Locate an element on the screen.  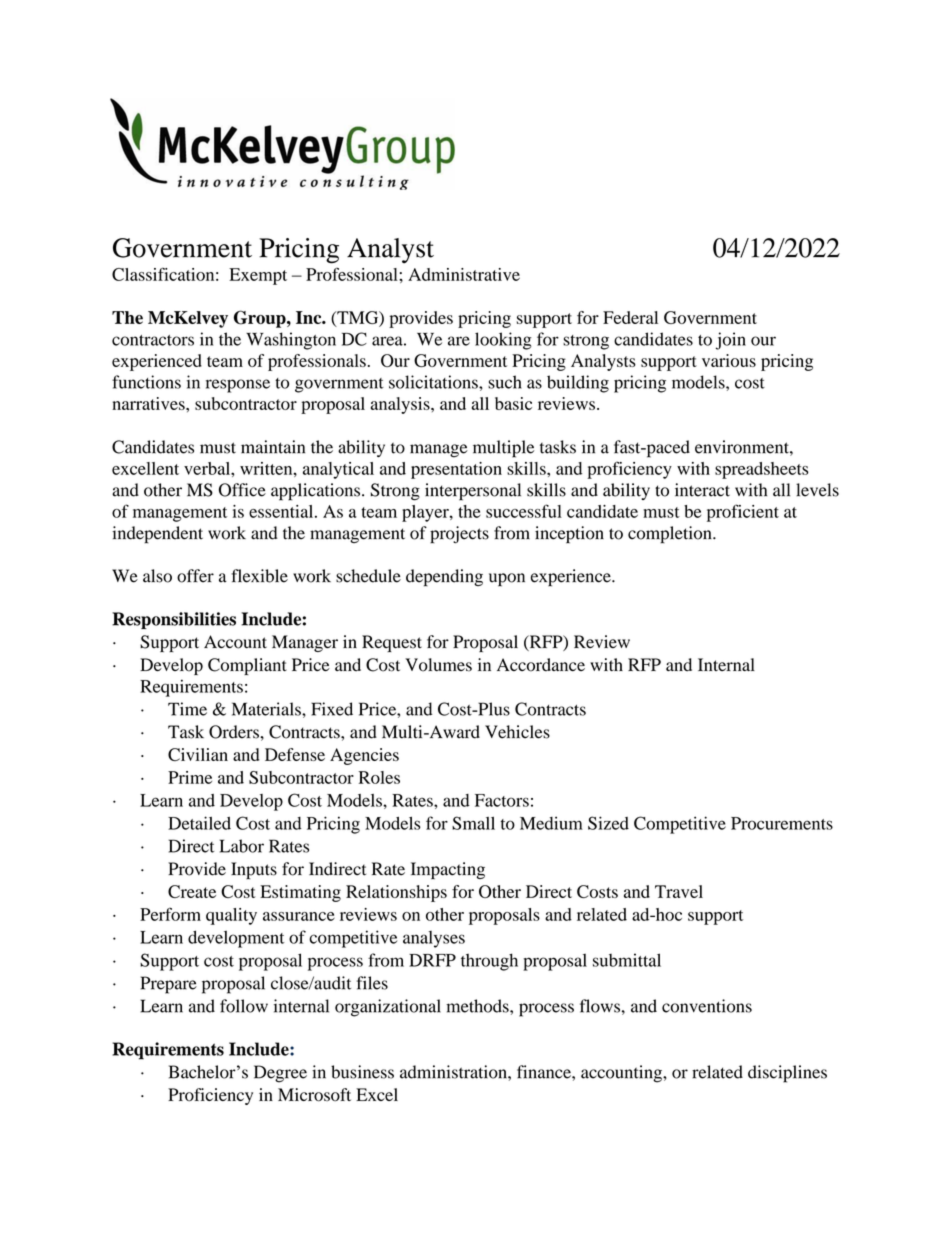
Degree is located at coordinates (280, 1074).
